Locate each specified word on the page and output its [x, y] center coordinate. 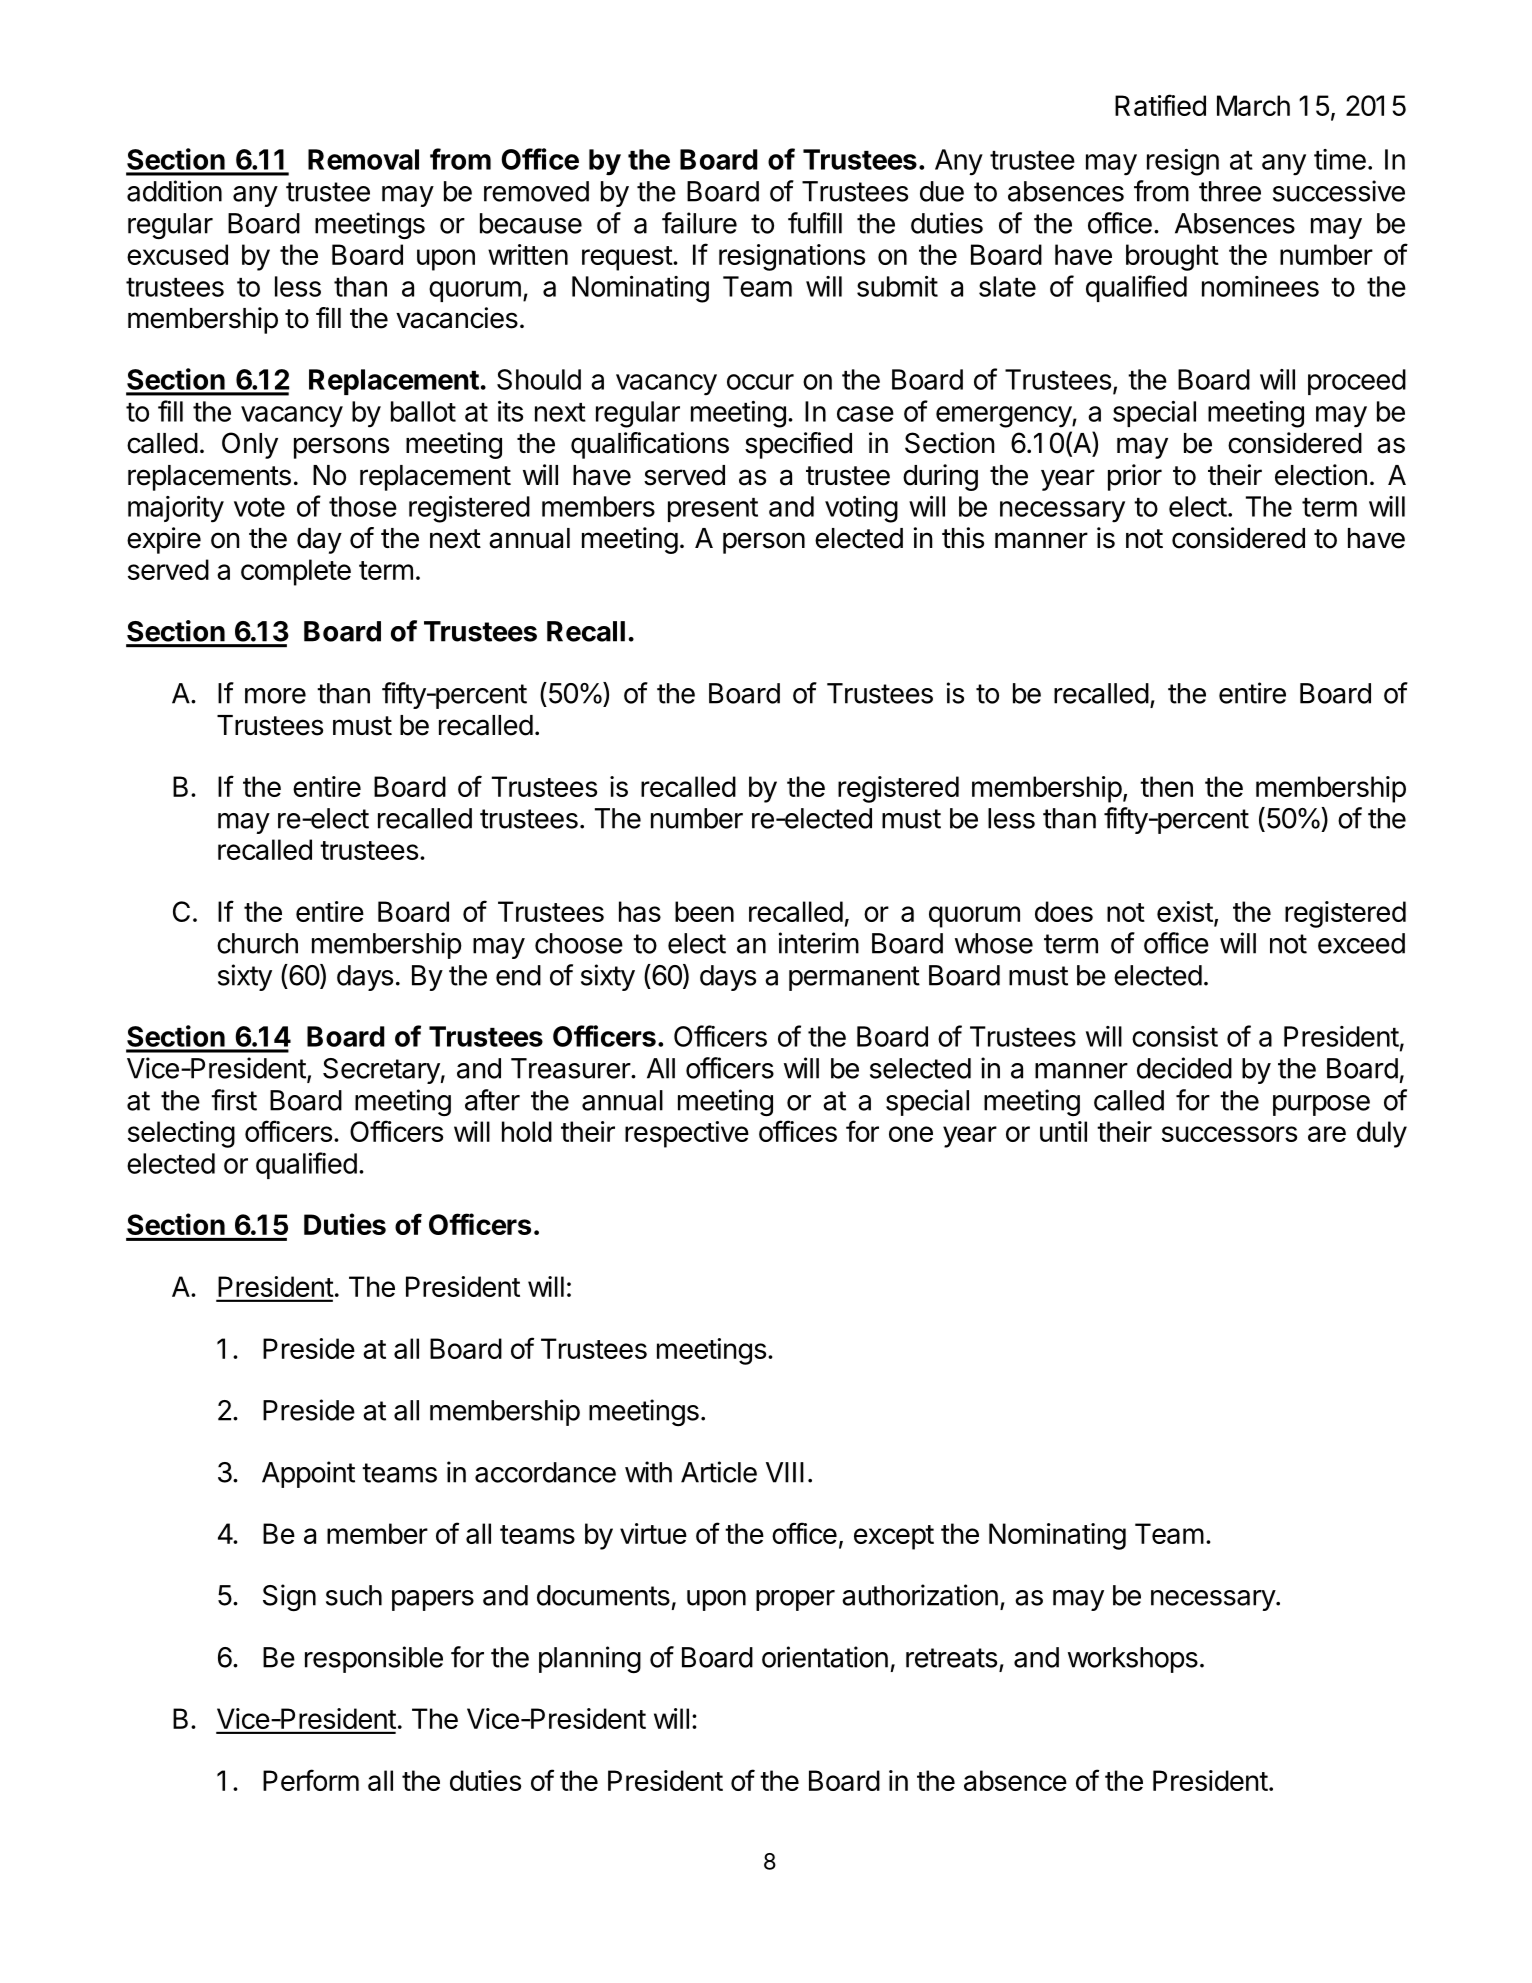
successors [1229, 1134]
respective [687, 1134]
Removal [363, 159]
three [1230, 191]
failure [699, 223]
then [1166, 786]
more [275, 696]
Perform [311, 1780]
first [234, 1100]
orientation [825, 1657]
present [713, 510]
